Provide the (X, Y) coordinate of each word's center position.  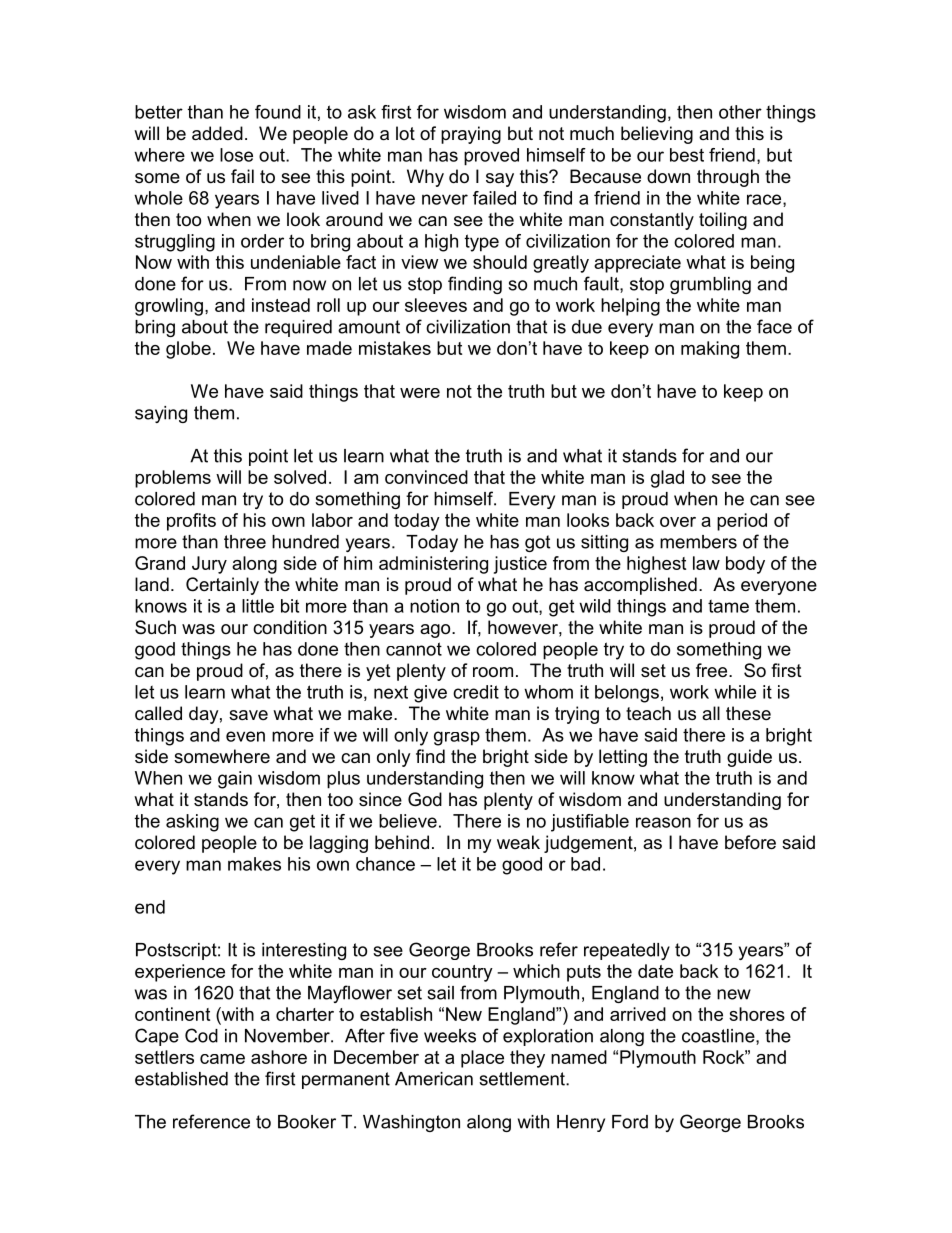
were (420, 393)
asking (192, 823)
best (687, 155)
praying (471, 135)
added (217, 133)
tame (728, 606)
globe (188, 350)
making (710, 350)
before (750, 842)
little (258, 606)
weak (518, 842)
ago (436, 631)
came (222, 1059)
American (434, 1079)
